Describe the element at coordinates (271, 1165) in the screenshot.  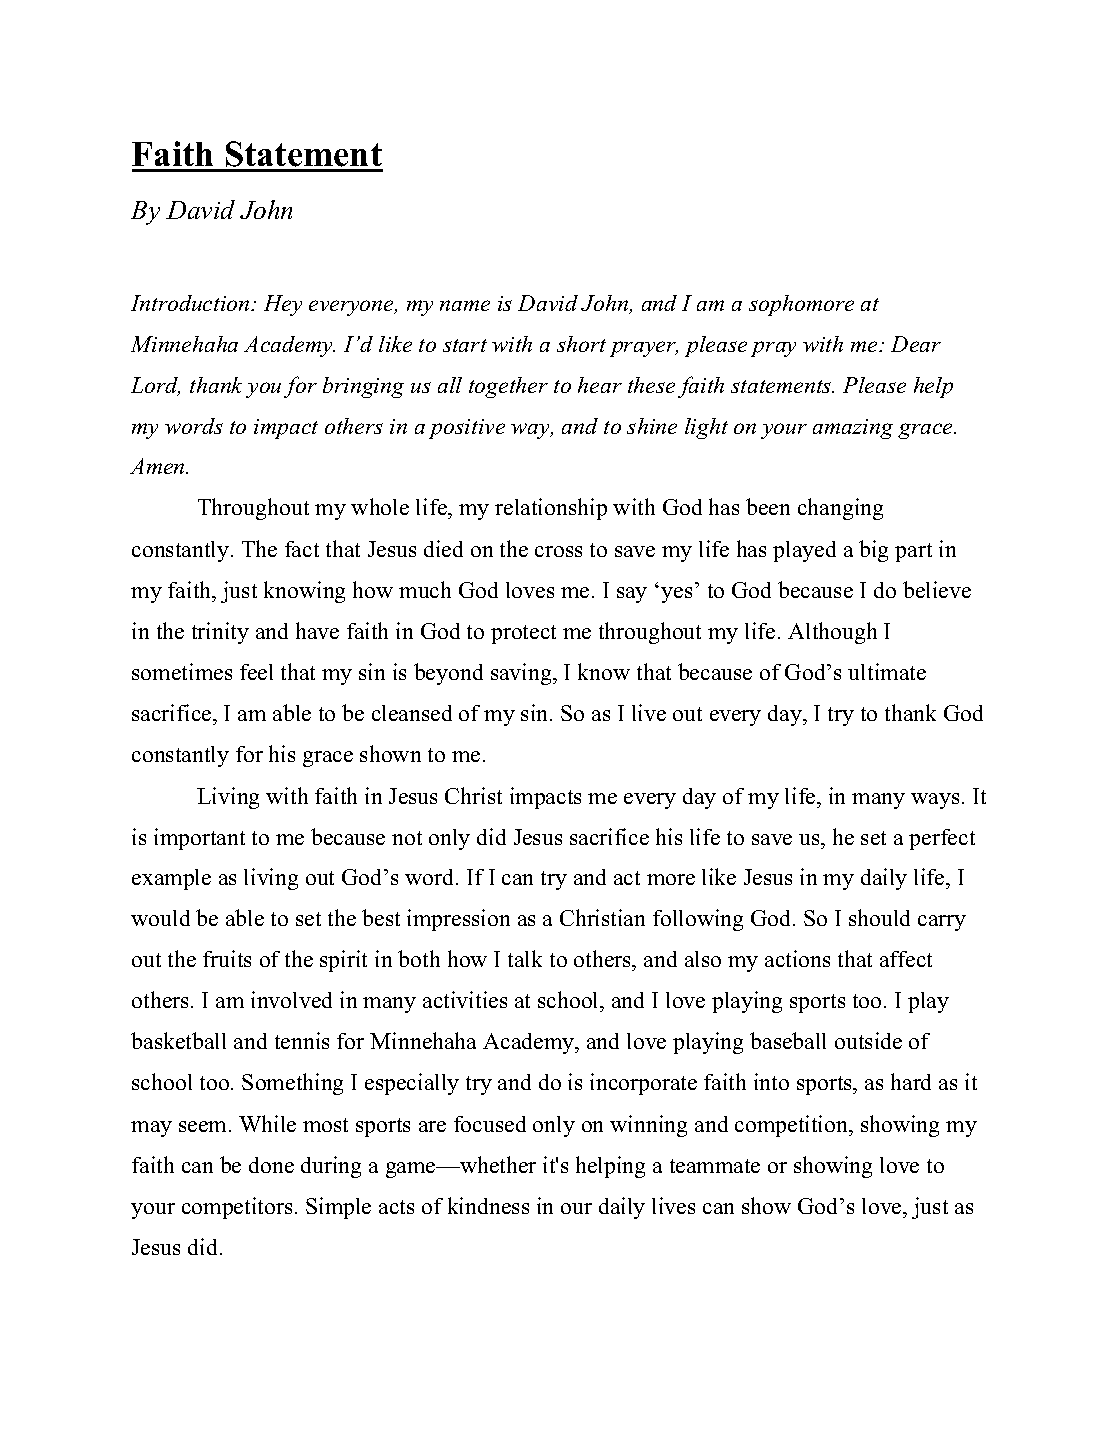
I see `done` at that location.
